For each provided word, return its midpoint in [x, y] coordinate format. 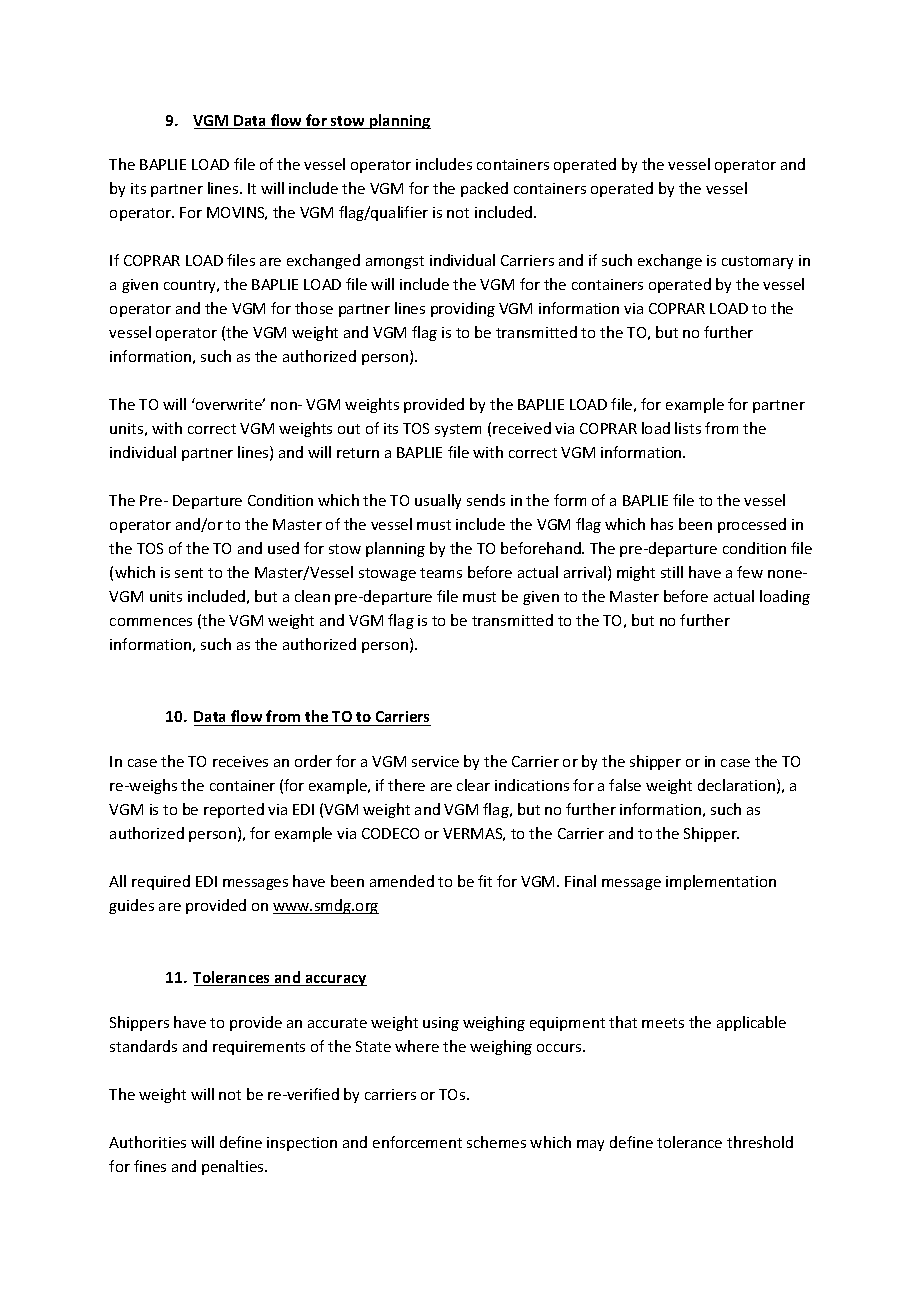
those [314, 308]
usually [438, 501]
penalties [234, 1167]
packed [484, 189]
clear [473, 785]
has [662, 524]
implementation [721, 882]
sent [189, 573]
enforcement [417, 1142]
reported [234, 810]
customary [757, 262]
